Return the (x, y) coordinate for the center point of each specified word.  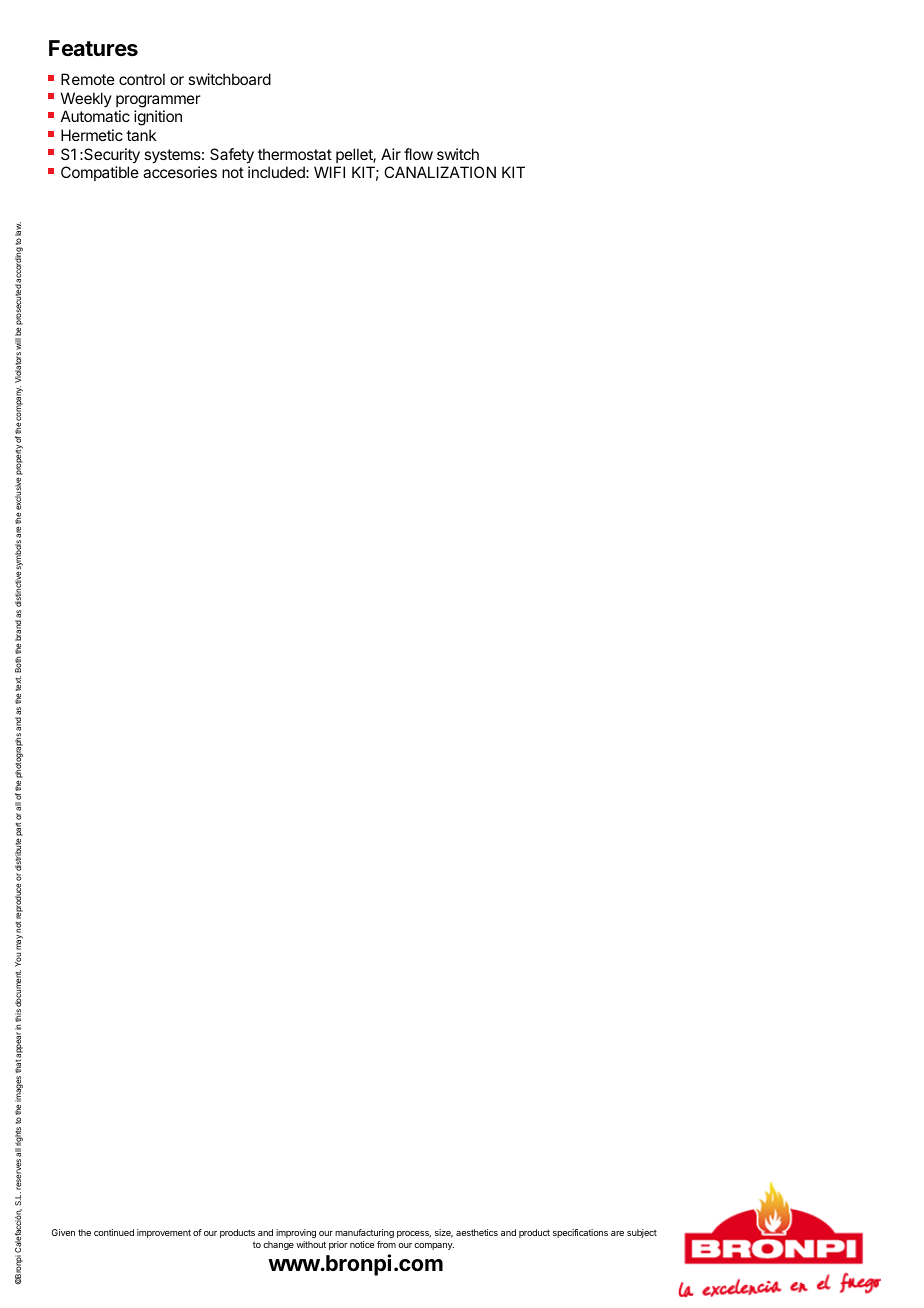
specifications (580, 1233)
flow (418, 154)
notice (362, 1244)
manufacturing (364, 1233)
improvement (164, 1233)
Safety (232, 156)
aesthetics (477, 1232)
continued (114, 1232)
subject (642, 1233)
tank (141, 135)
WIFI (329, 172)
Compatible (100, 173)
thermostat (295, 154)
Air (391, 154)
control (142, 79)
